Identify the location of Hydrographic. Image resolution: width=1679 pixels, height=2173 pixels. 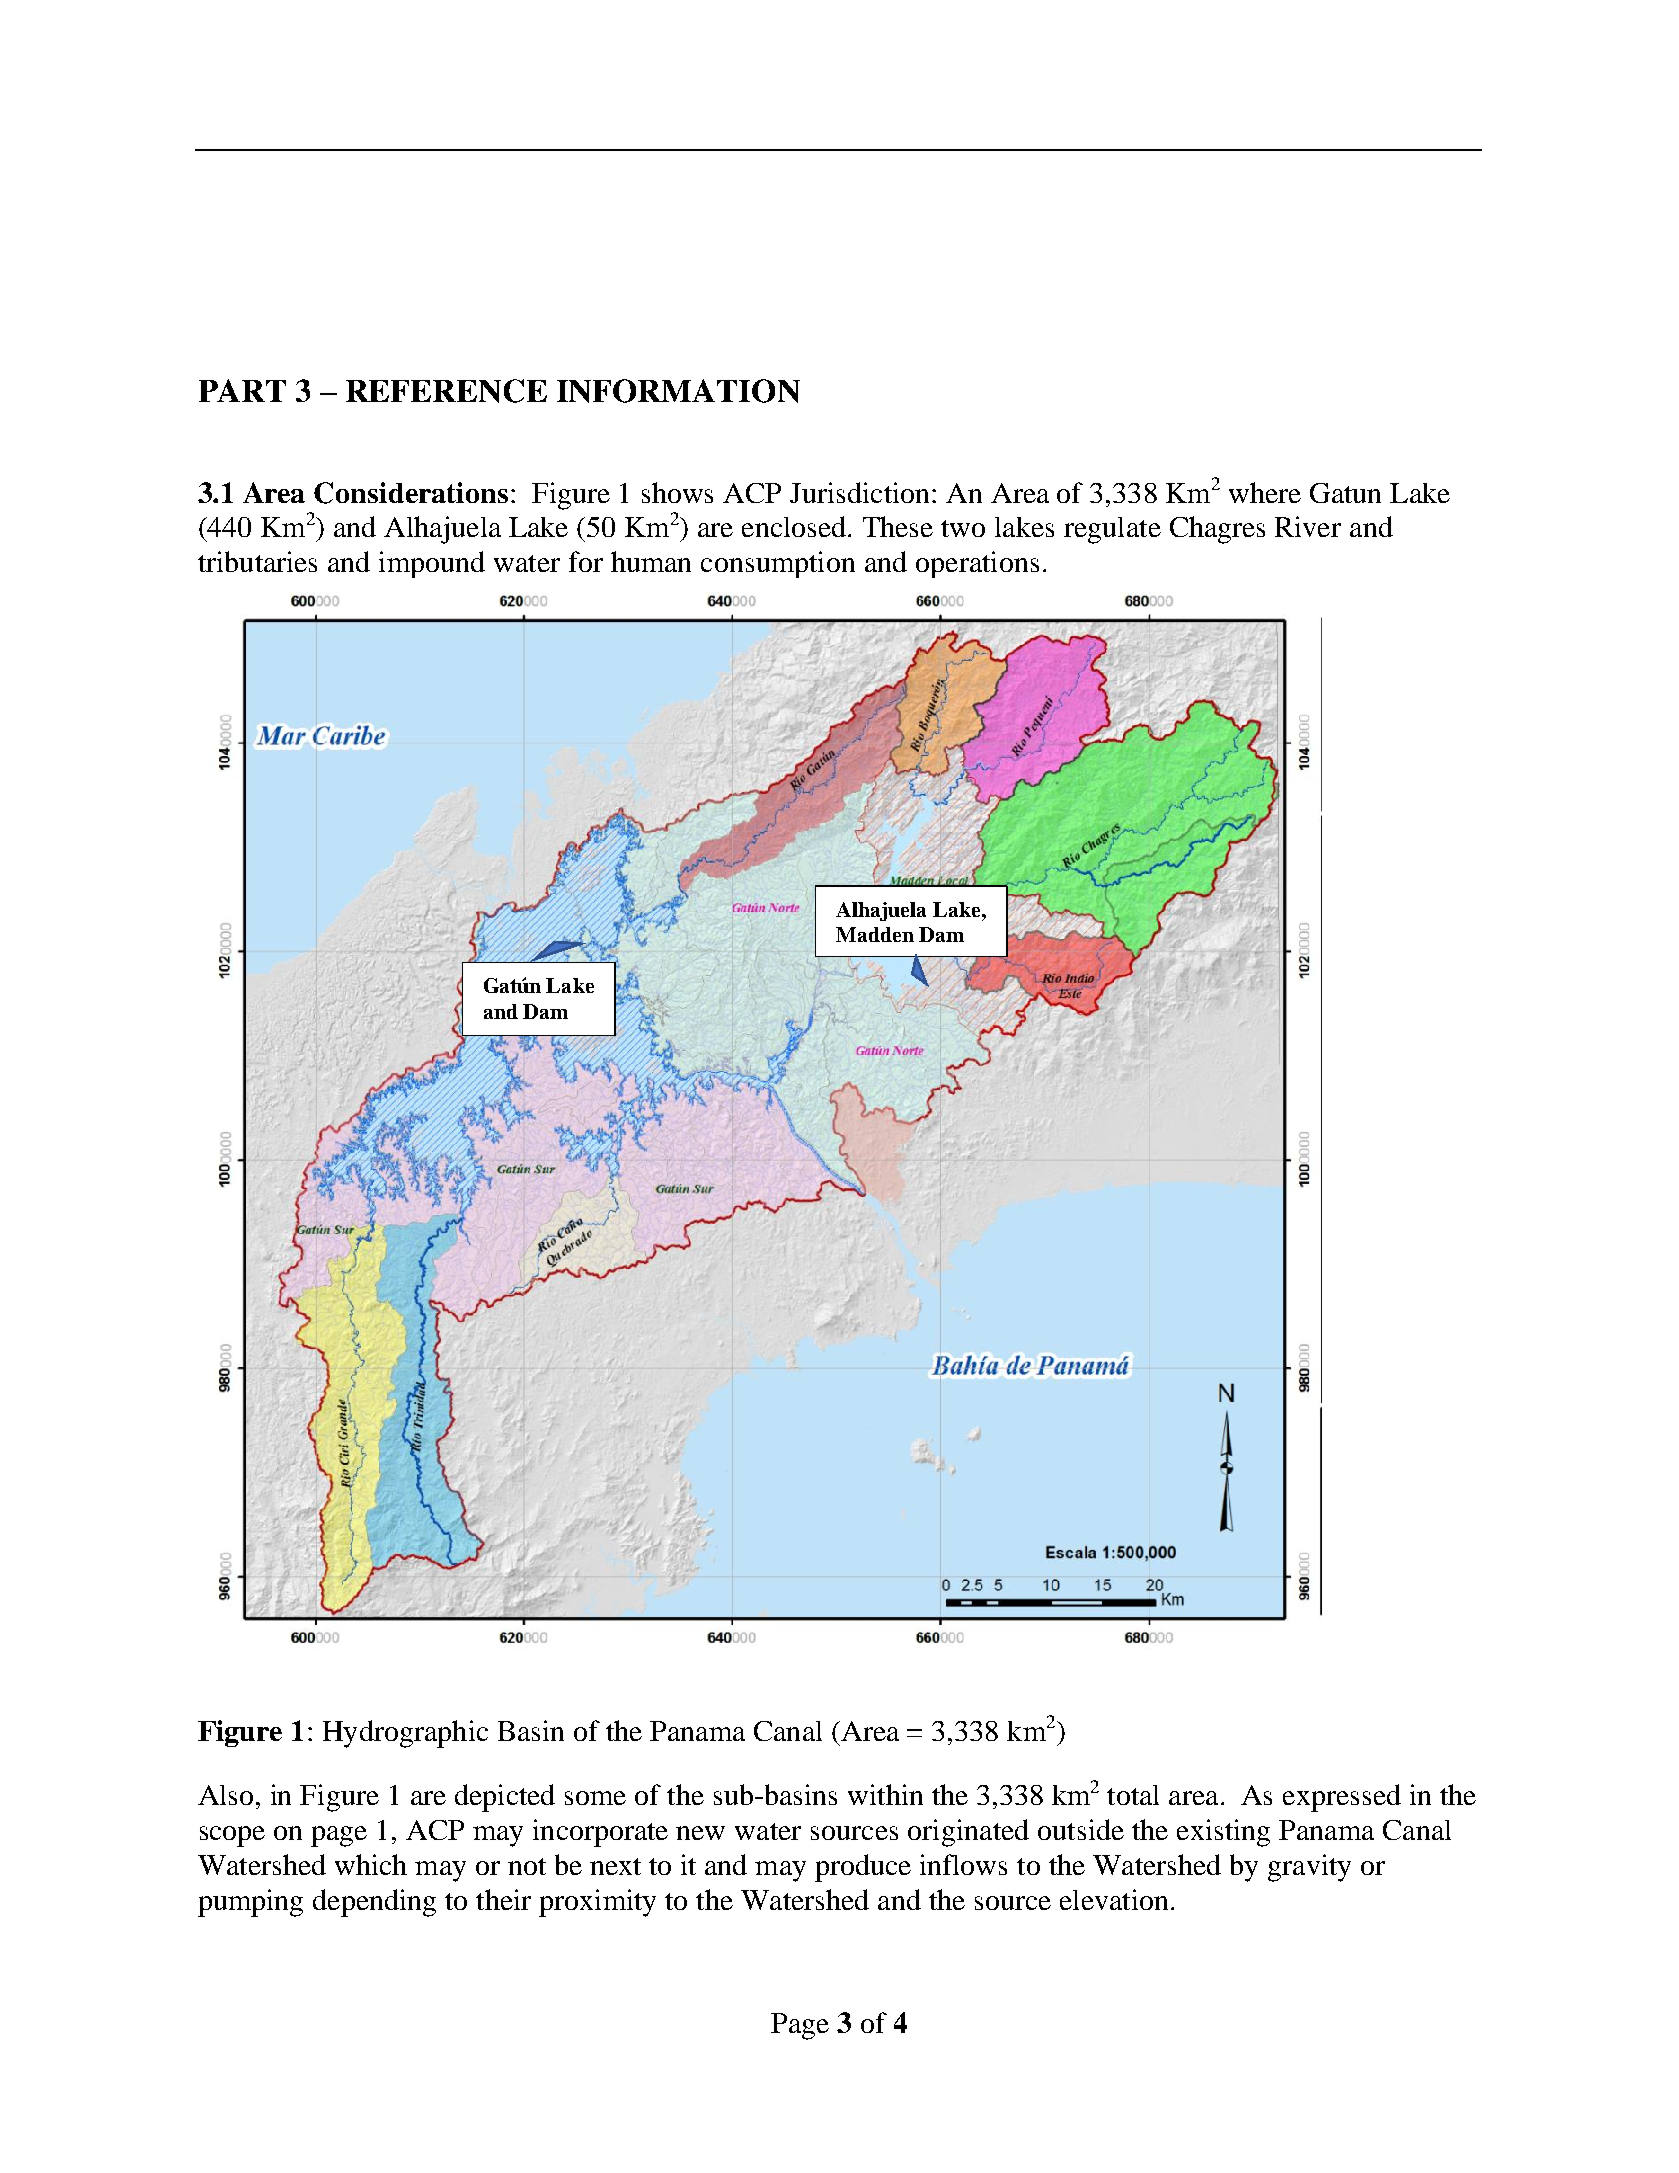
(405, 1734).
